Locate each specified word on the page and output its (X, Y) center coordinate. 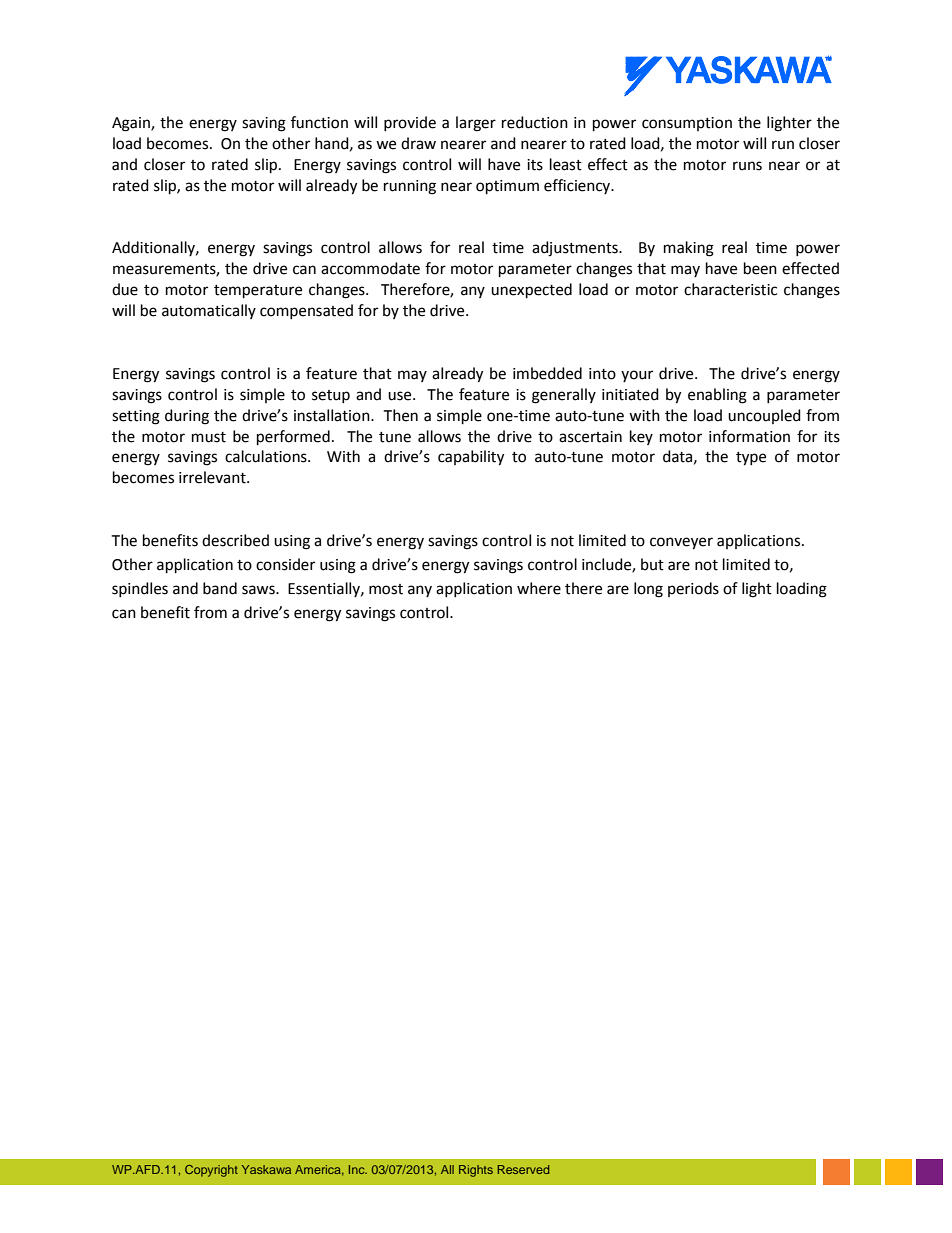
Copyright (211, 1171)
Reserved (523, 1169)
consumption (687, 124)
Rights (476, 1171)
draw (418, 143)
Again (132, 124)
